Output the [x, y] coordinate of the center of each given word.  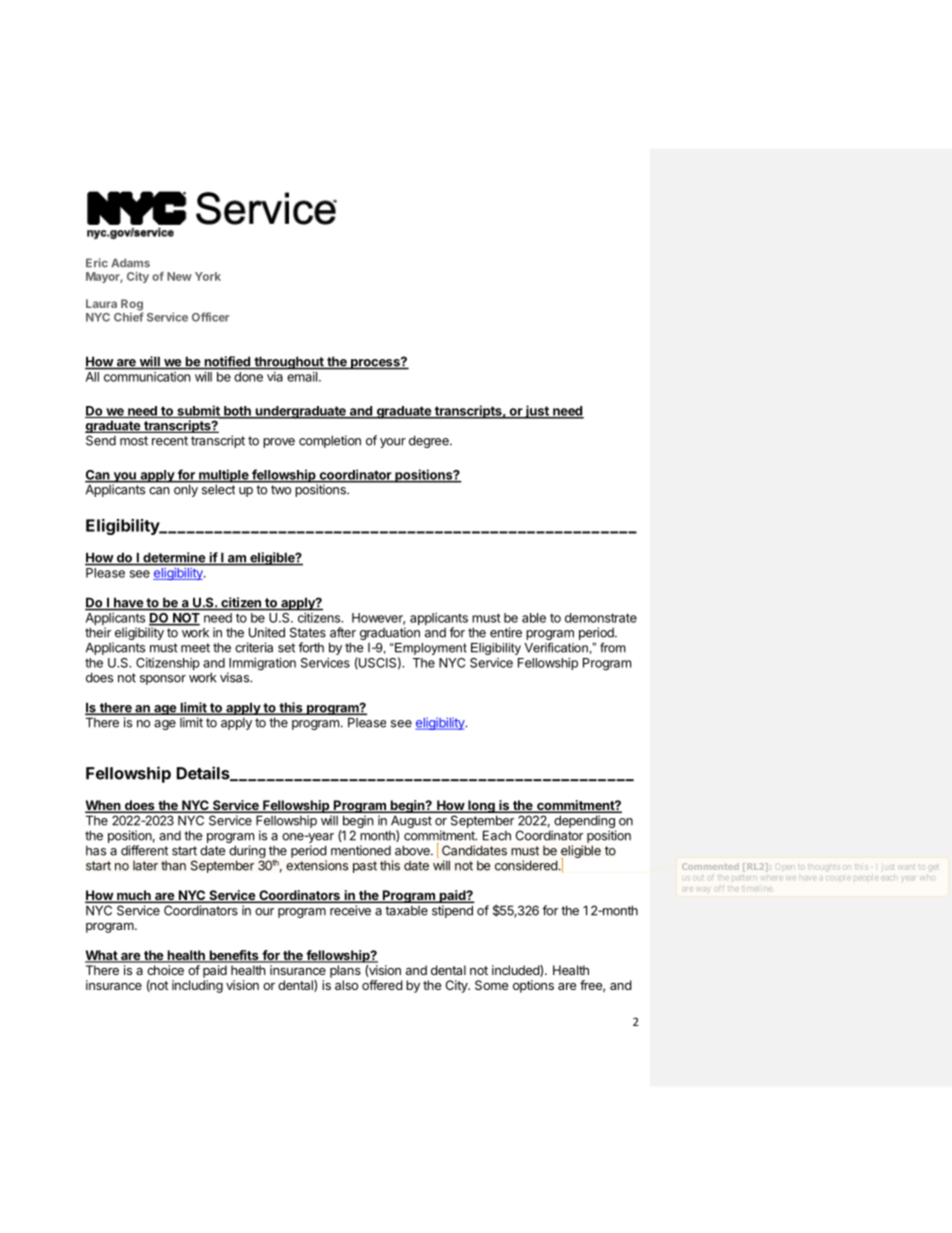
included [516, 971]
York [208, 276]
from [613, 647]
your [393, 443]
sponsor [163, 680]
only [186, 489]
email [302, 377]
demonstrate [601, 618]
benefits [234, 956]
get [934, 868]
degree [430, 441]
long [481, 806]
